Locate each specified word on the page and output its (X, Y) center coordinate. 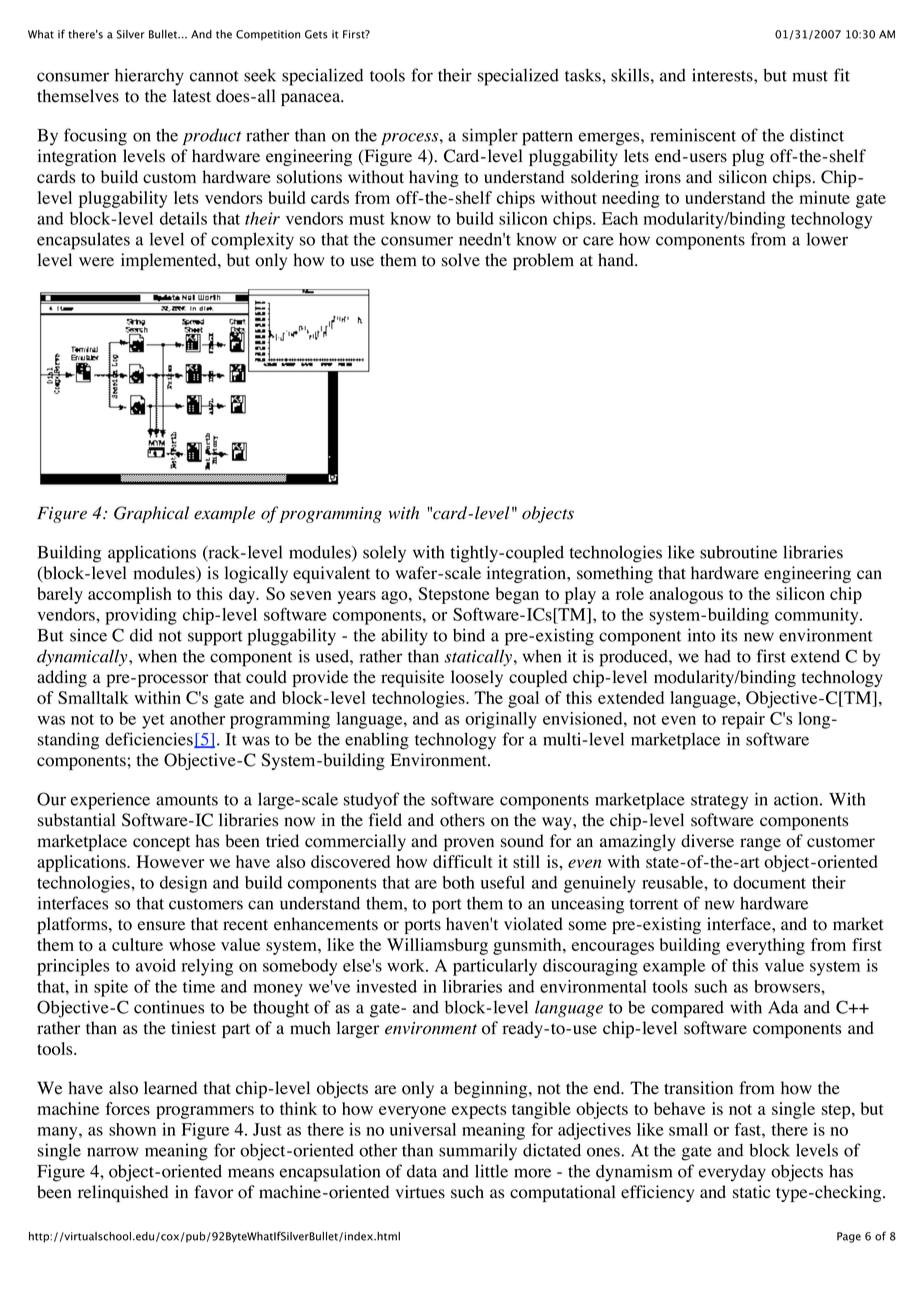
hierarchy (149, 77)
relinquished (123, 1193)
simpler (490, 137)
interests (723, 75)
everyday (732, 1173)
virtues (420, 1192)
